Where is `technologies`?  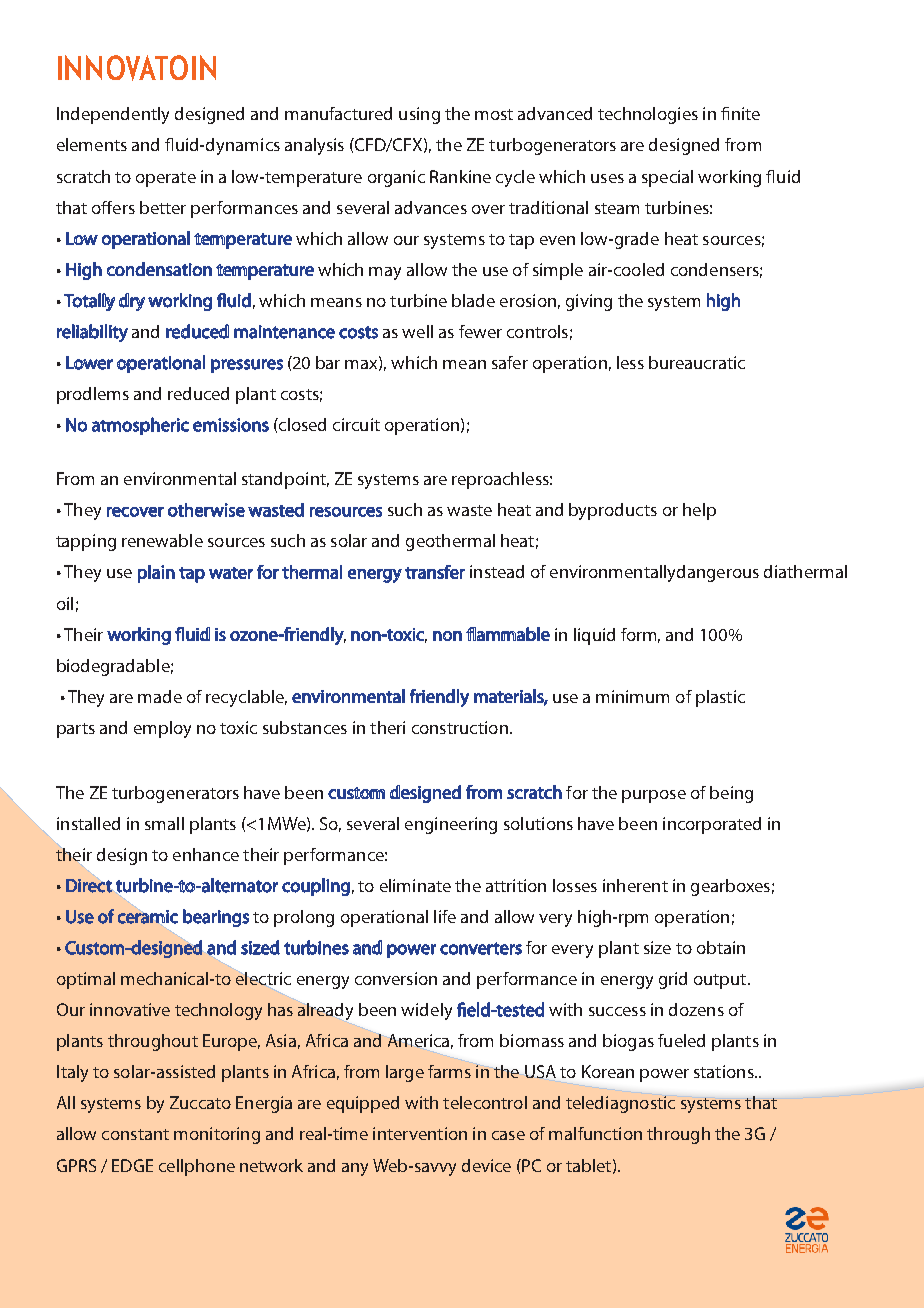 technologies is located at coordinates (648, 115).
